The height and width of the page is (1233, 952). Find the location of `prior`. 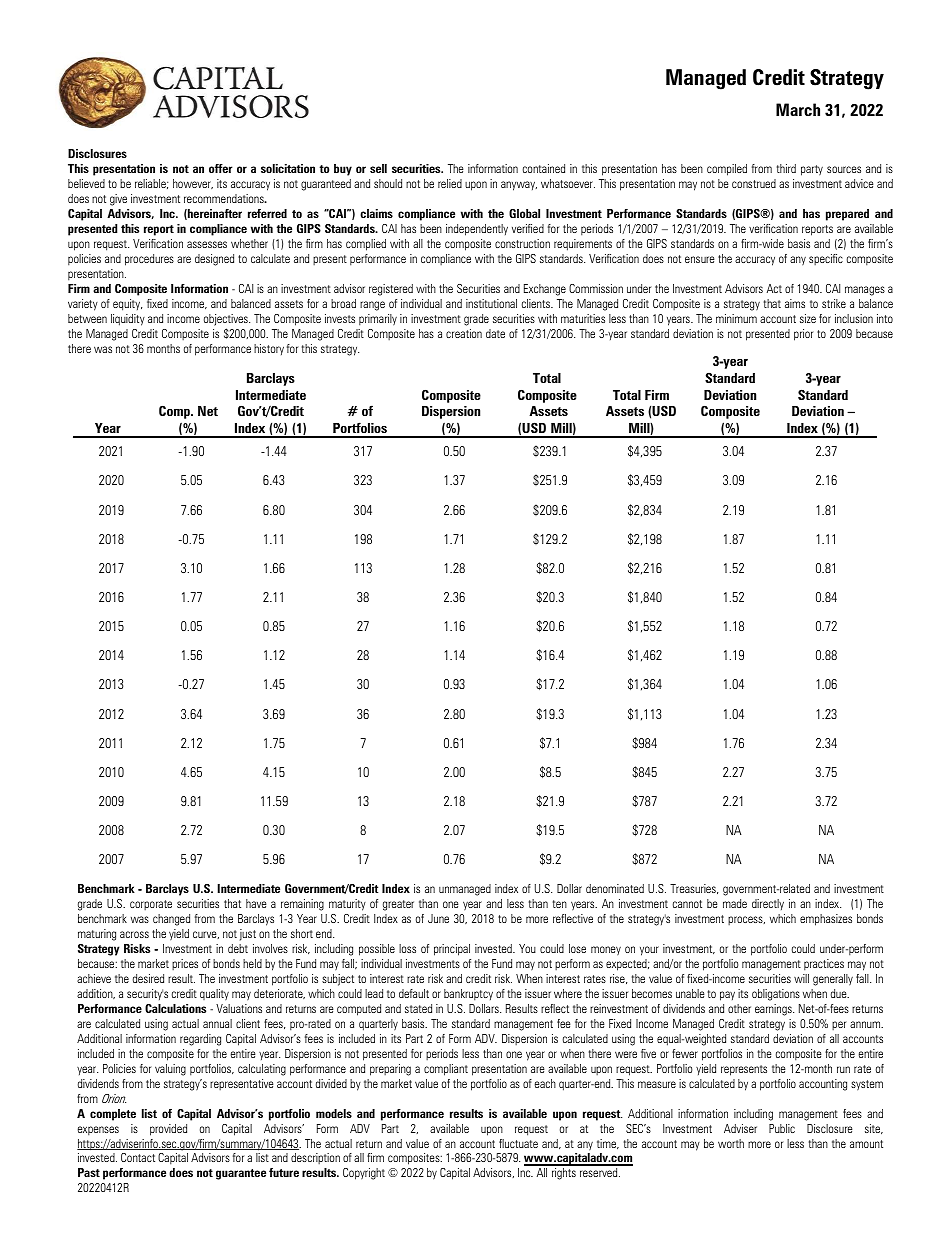

prior is located at coordinates (804, 335).
